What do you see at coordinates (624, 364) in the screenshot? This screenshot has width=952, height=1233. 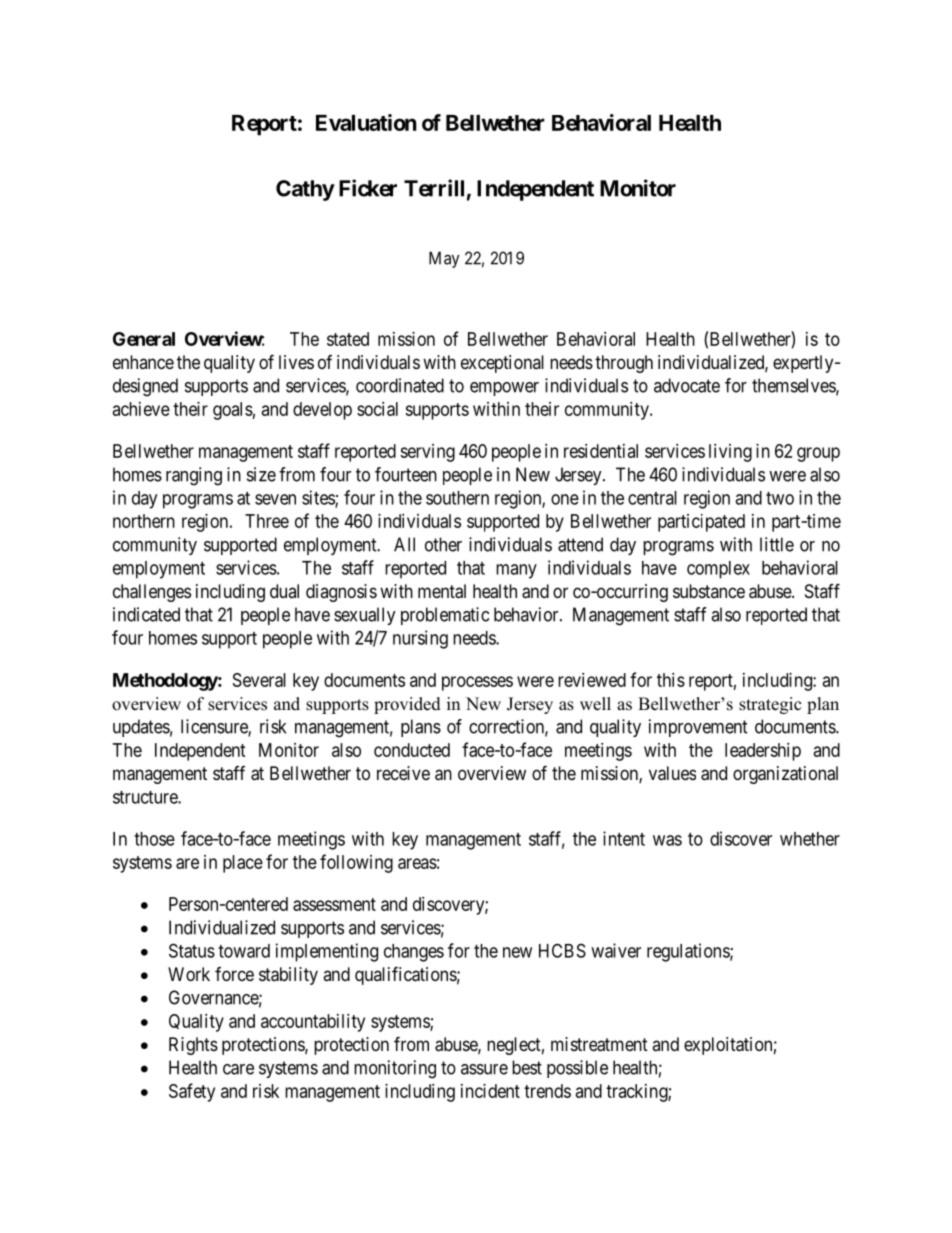 I see `through` at bounding box center [624, 364].
